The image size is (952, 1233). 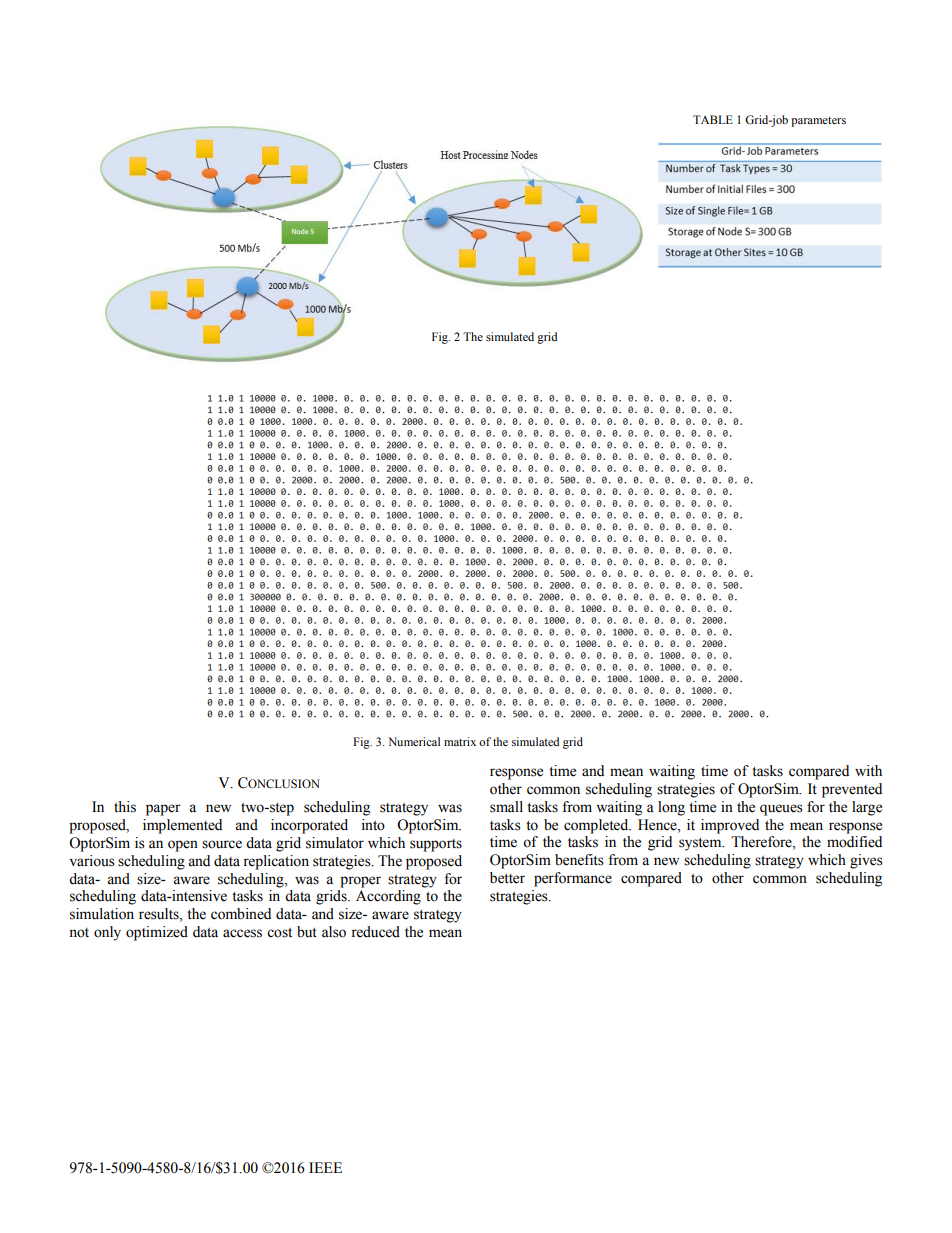 What do you see at coordinates (866, 861) in the screenshot?
I see `gives` at bounding box center [866, 861].
